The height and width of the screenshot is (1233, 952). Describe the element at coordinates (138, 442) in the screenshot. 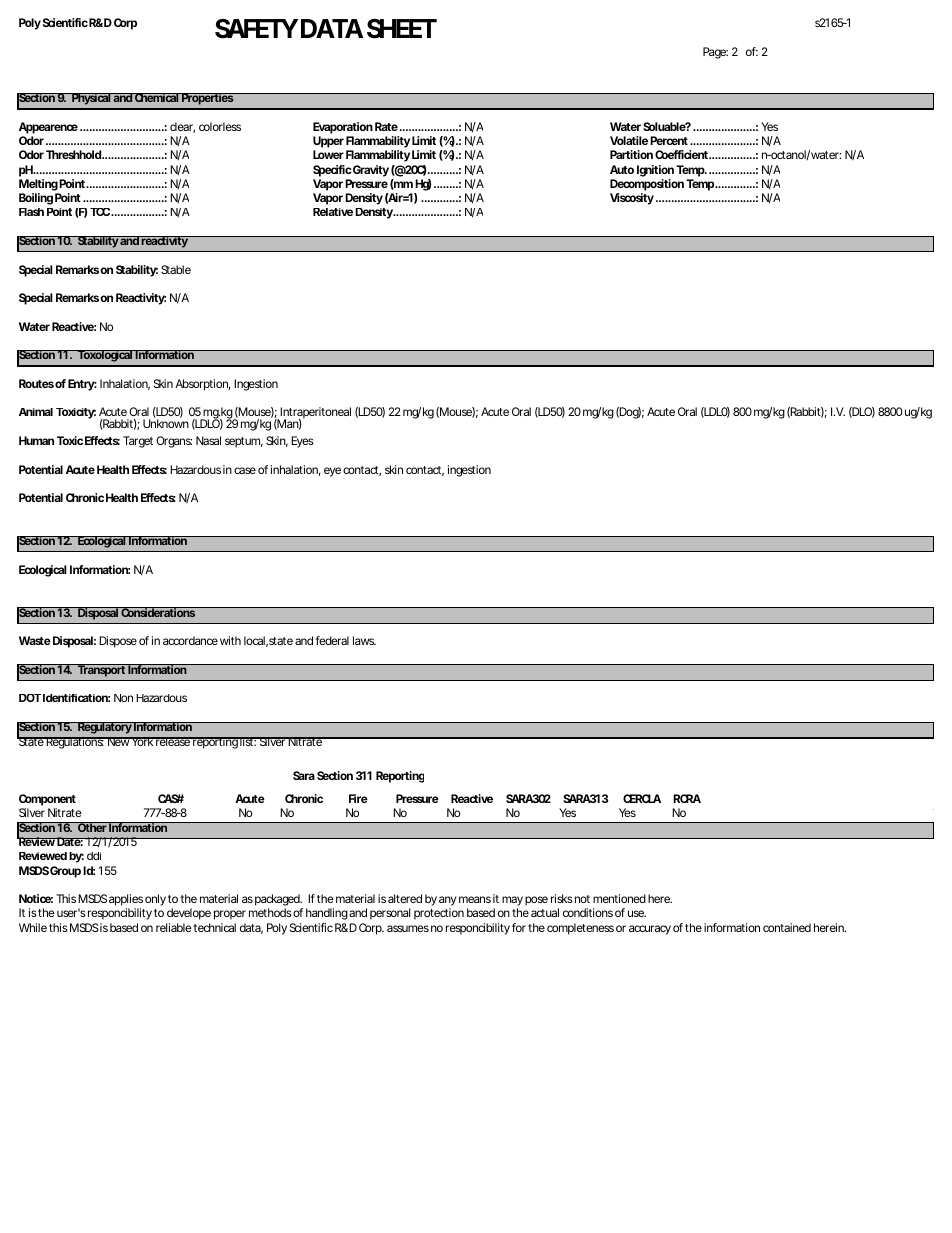

I see `Target` at that location.
